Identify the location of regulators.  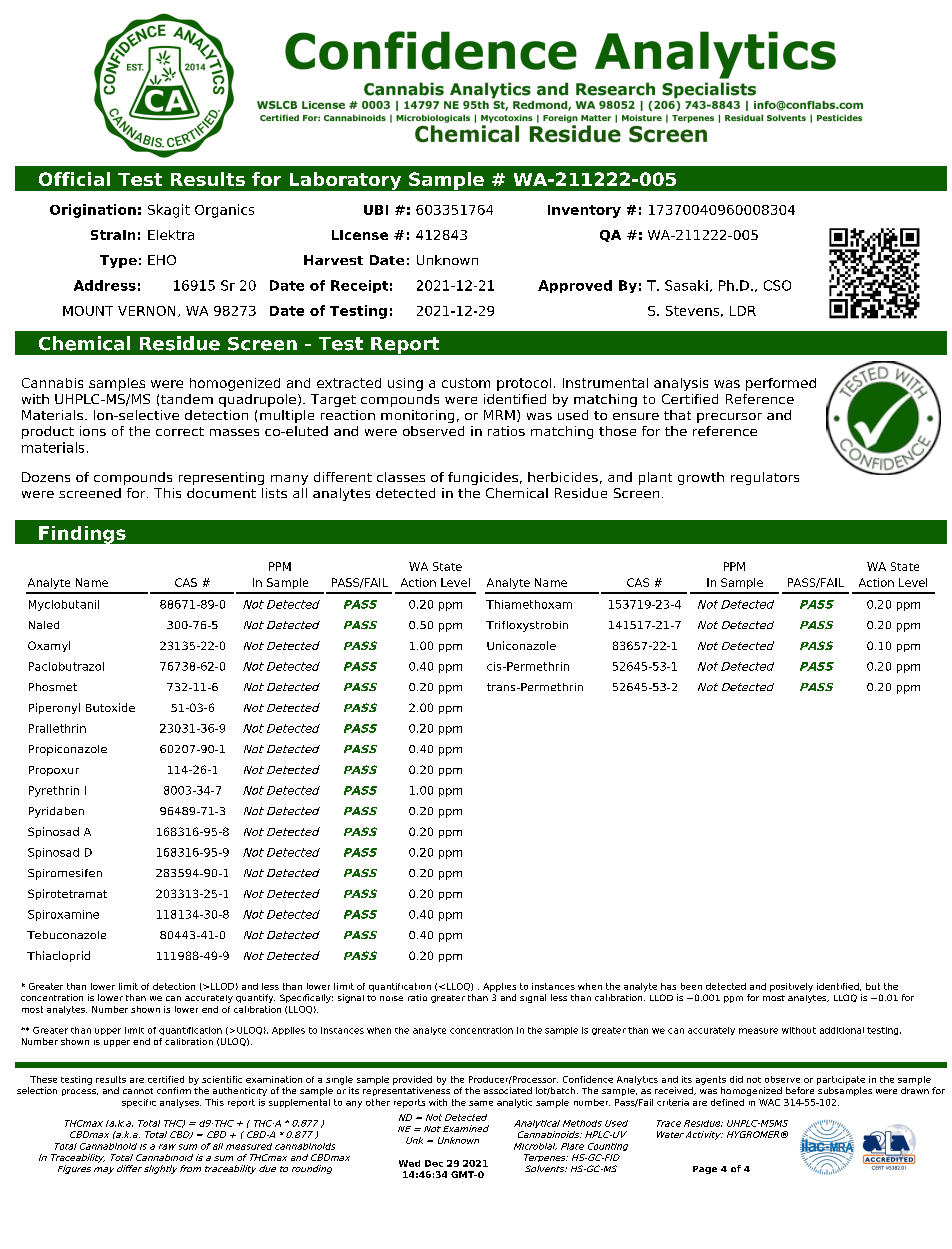
(765, 478).
